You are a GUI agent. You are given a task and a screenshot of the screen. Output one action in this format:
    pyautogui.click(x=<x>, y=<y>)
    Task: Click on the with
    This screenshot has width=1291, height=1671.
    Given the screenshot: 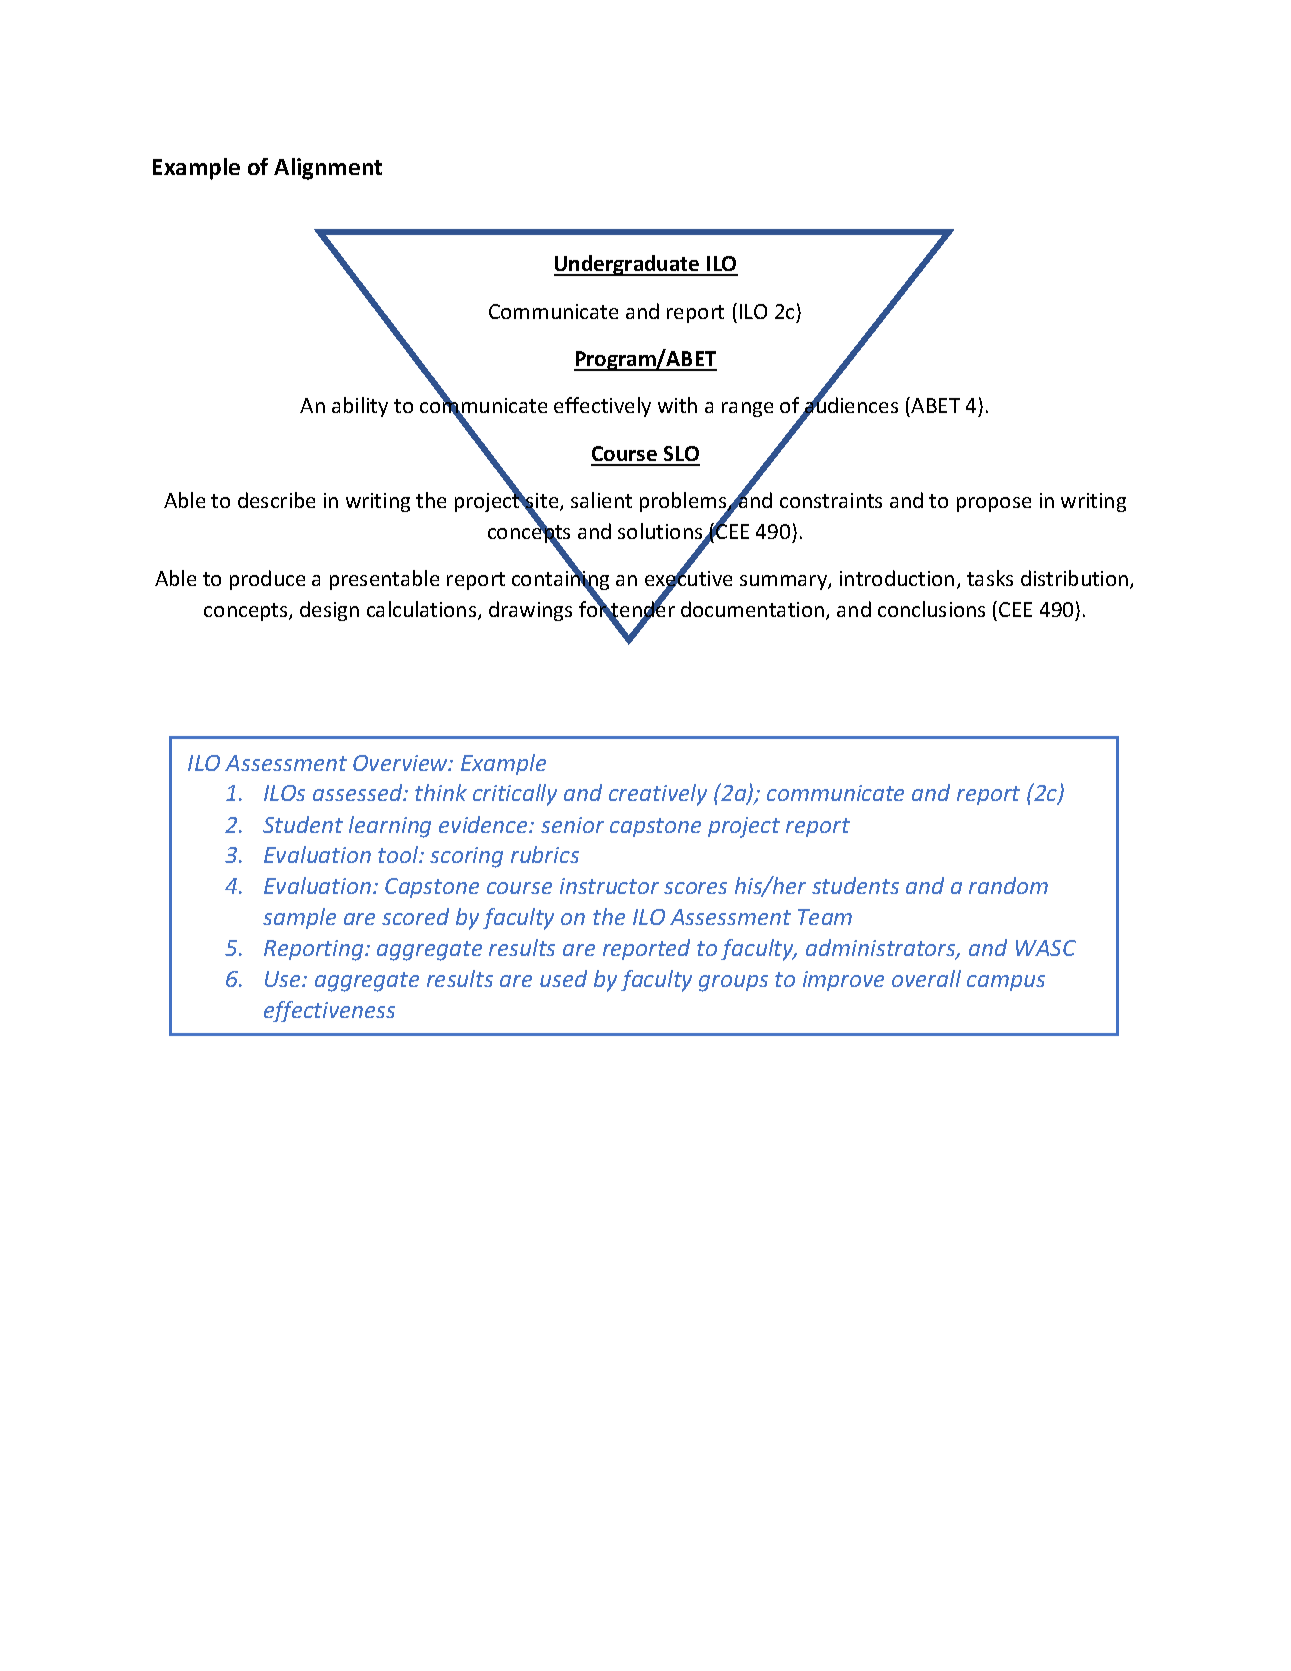 What is the action you would take?
    pyautogui.click(x=677, y=405)
